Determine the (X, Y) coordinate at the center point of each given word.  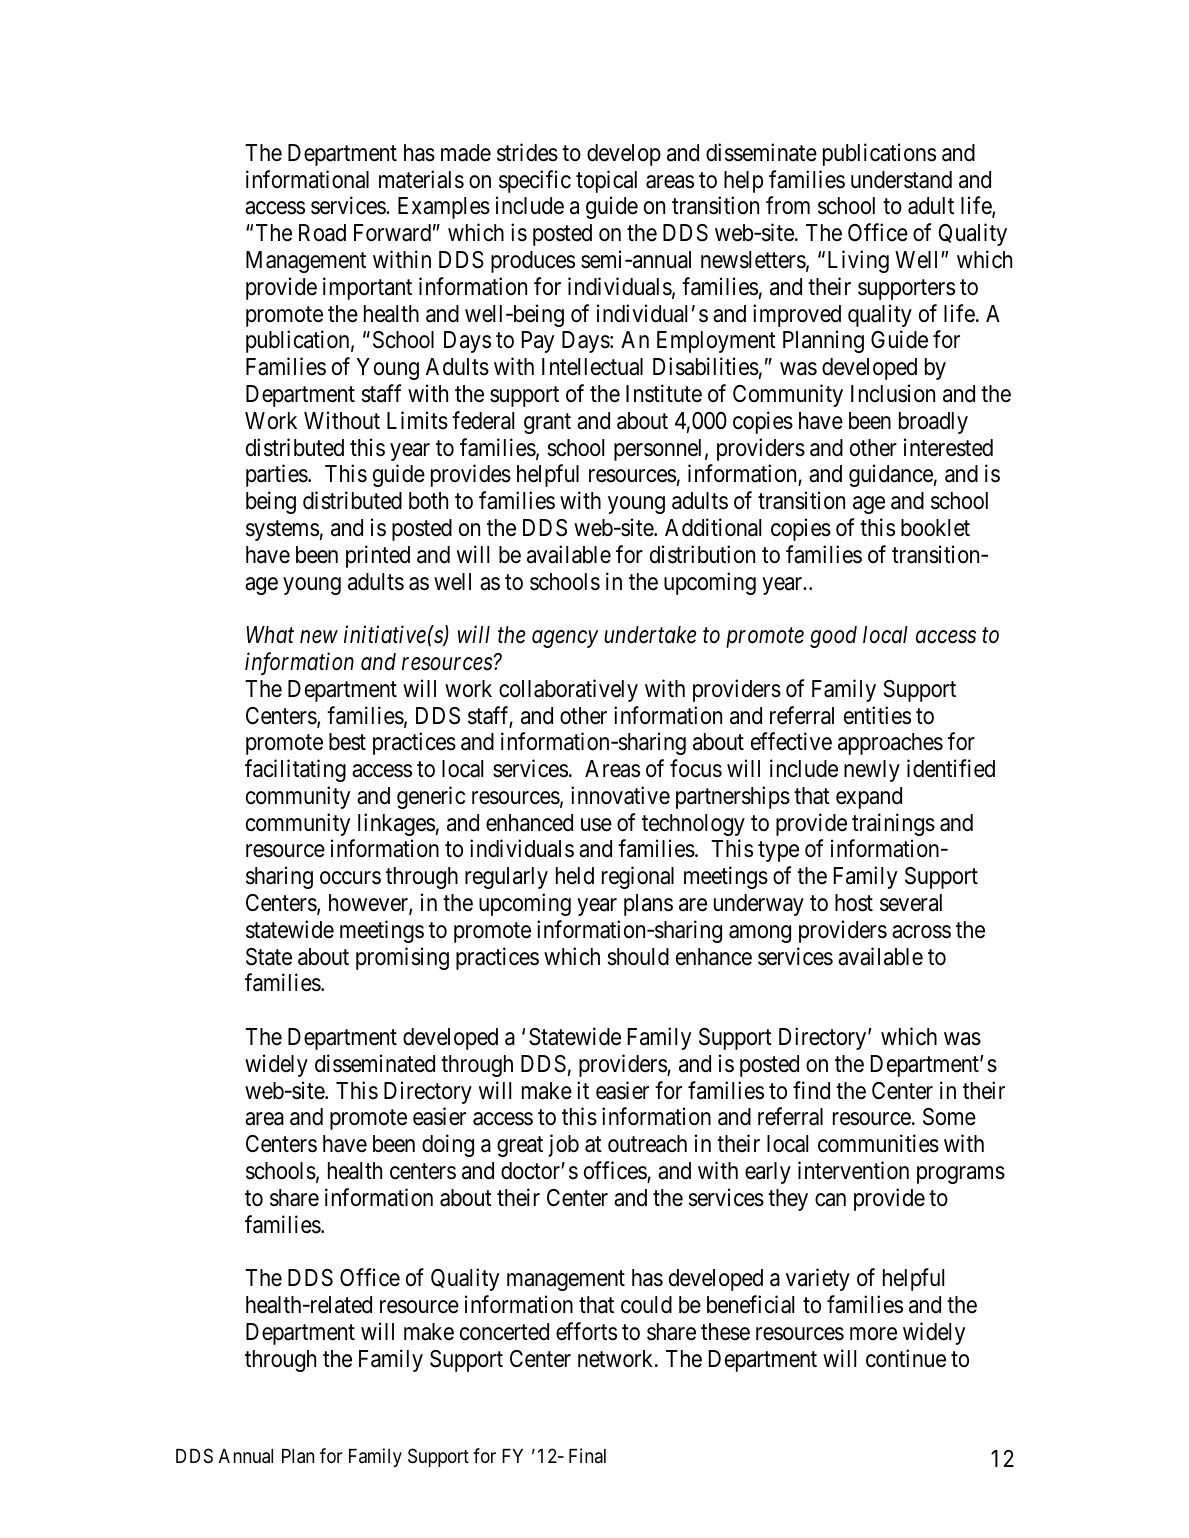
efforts (586, 1331)
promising (402, 958)
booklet (935, 528)
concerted (504, 1332)
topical (606, 181)
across (921, 932)
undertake (650, 635)
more (873, 1334)
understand (901, 180)
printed (378, 556)
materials (421, 179)
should (638, 957)
